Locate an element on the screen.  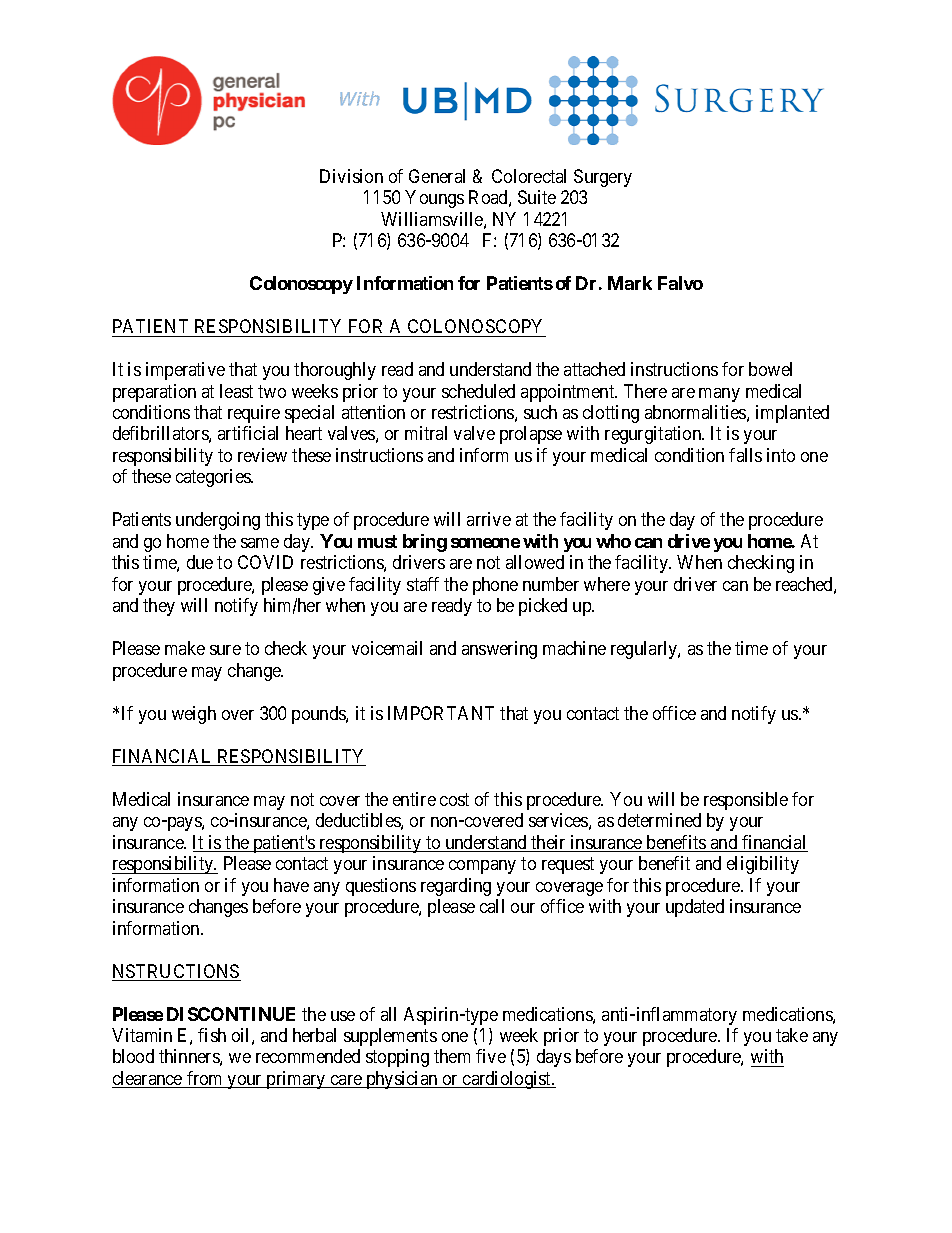
categories is located at coordinates (214, 478).
